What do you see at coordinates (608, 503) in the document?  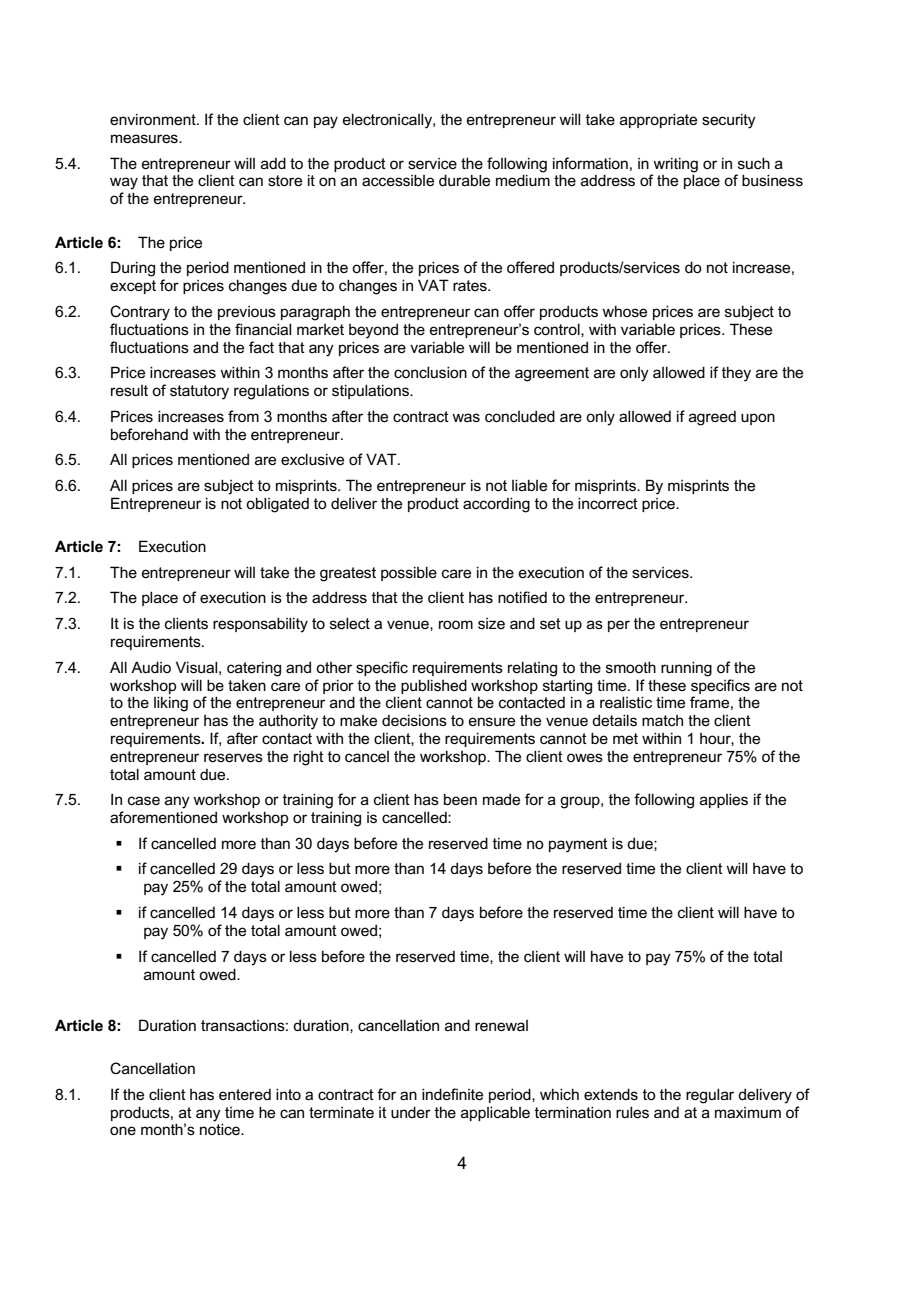 I see `incorrect` at bounding box center [608, 503].
